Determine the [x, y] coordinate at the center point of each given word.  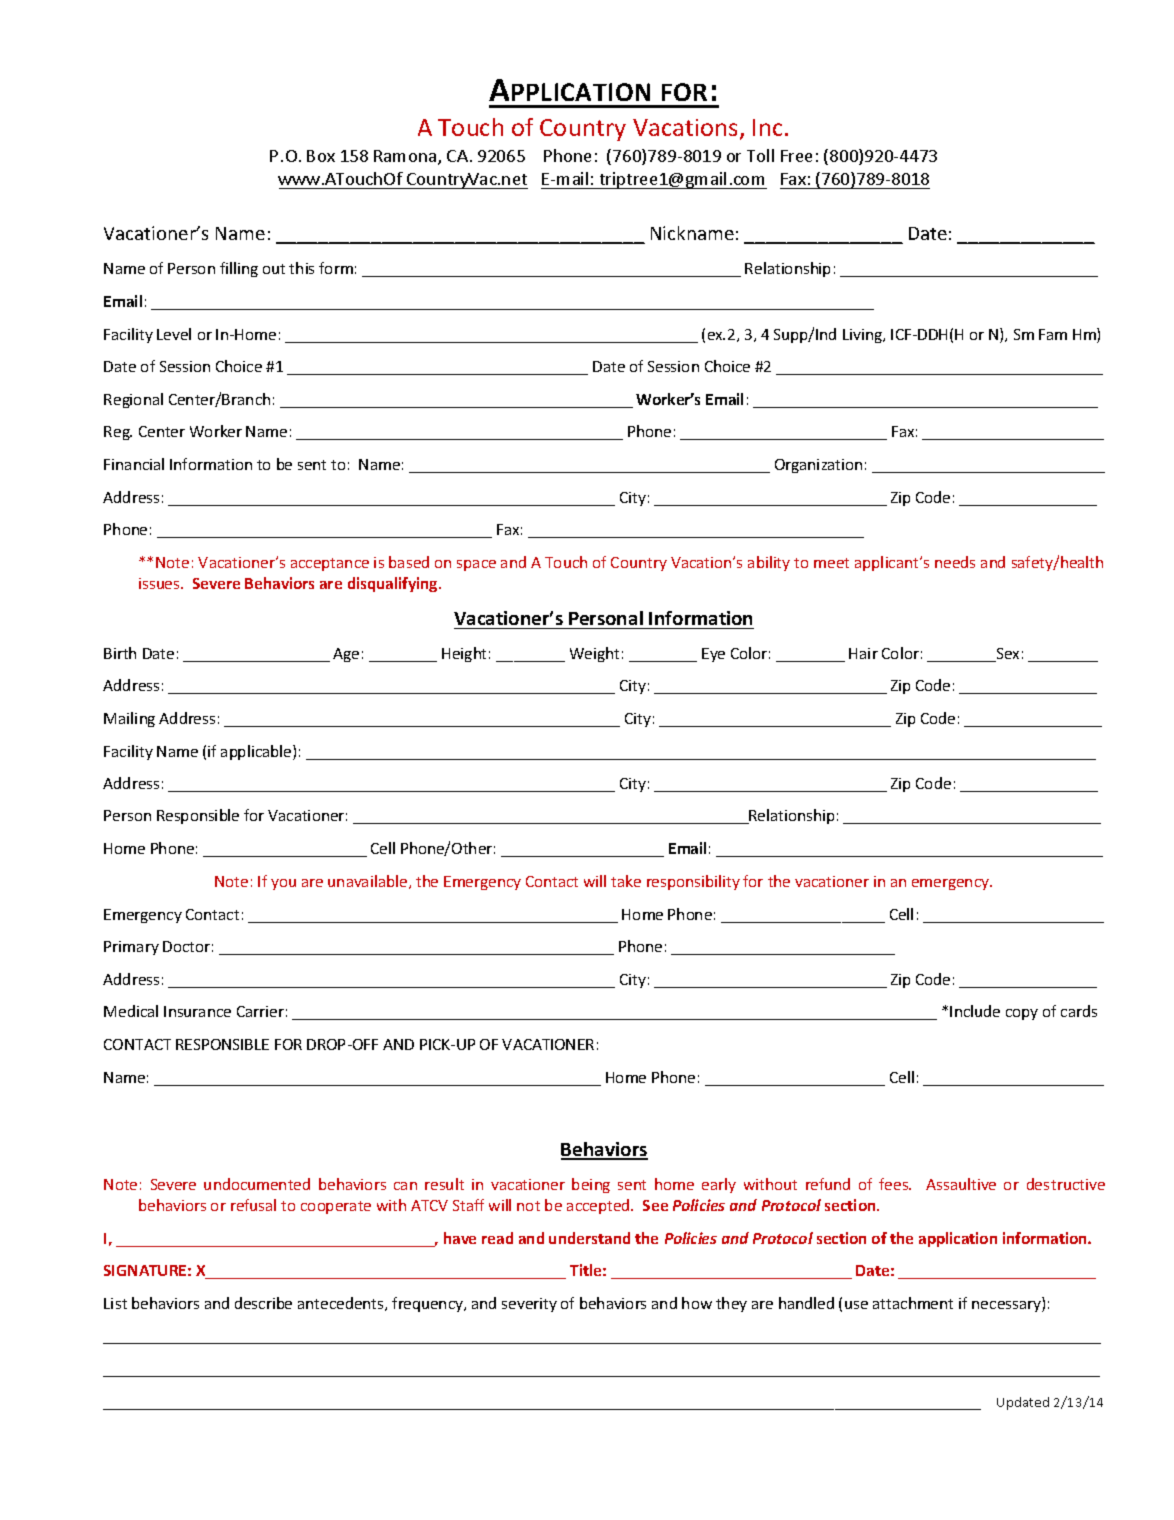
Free [796, 156]
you [283, 884]
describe [263, 1303]
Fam [1053, 334]
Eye [713, 655]
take [626, 881]
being [591, 1185]
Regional [133, 400]
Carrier [260, 1011]
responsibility [693, 882]
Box [321, 156]
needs [955, 562]
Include [975, 1011]
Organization [818, 466]
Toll [760, 155]
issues [160, 583]
